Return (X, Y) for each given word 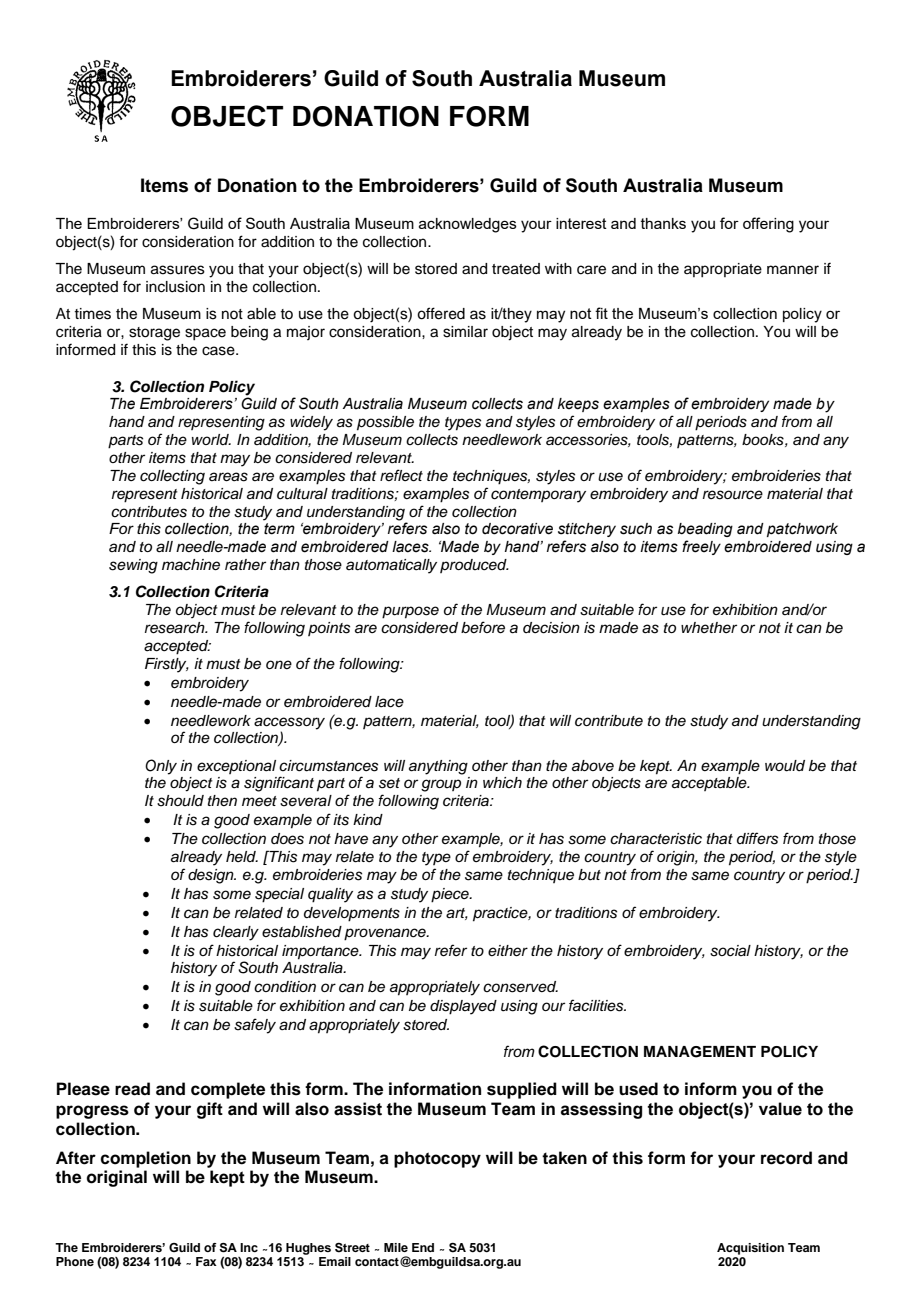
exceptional (236, 767)
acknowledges (468, 225)
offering (768, 225)
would (785, 766)
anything (438, 767)
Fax (206, 1261)
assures (178, 270)
